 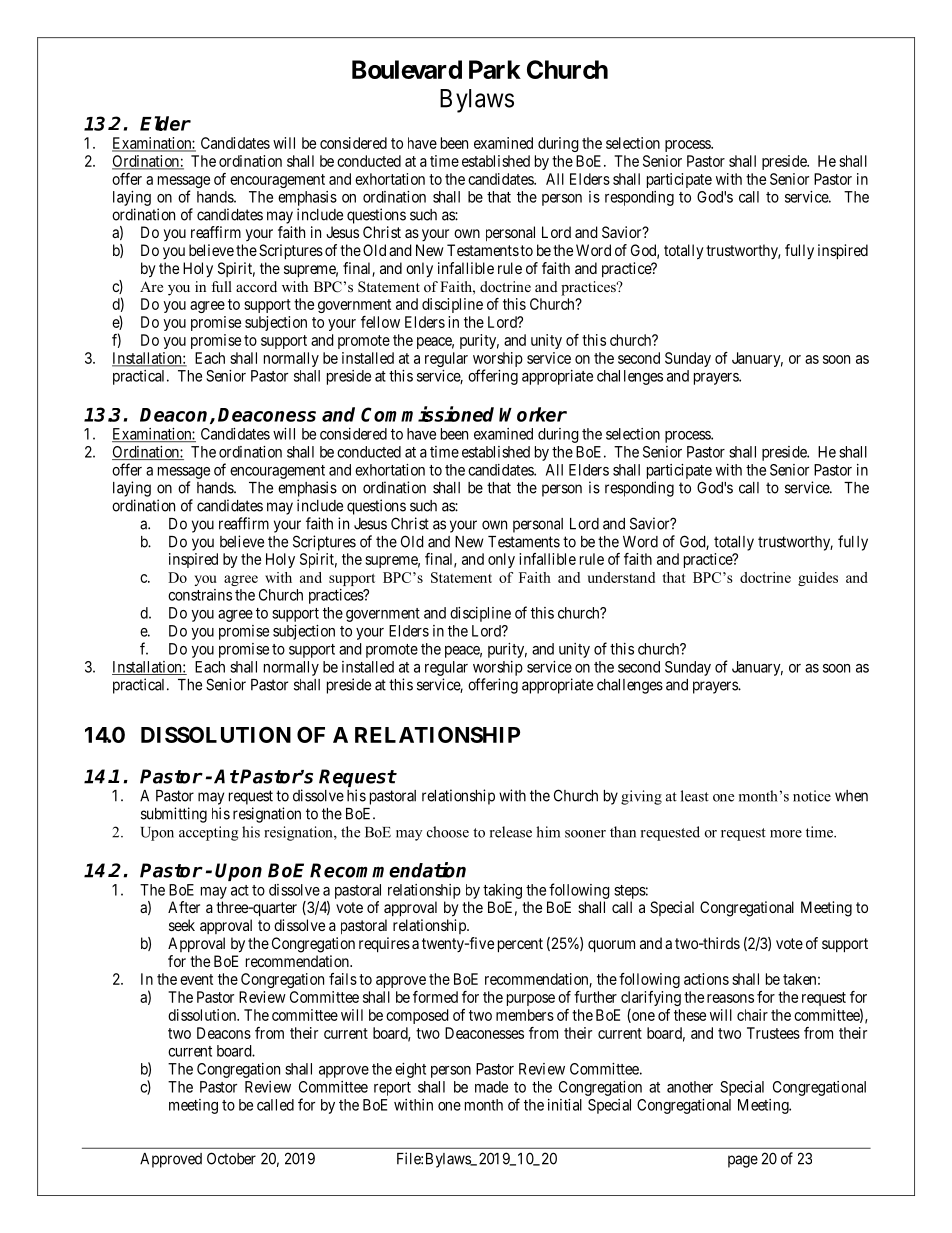 What do you see at coordinates (743, 1161) in the image?
I see `page` at bounding box center [743, 1161].
